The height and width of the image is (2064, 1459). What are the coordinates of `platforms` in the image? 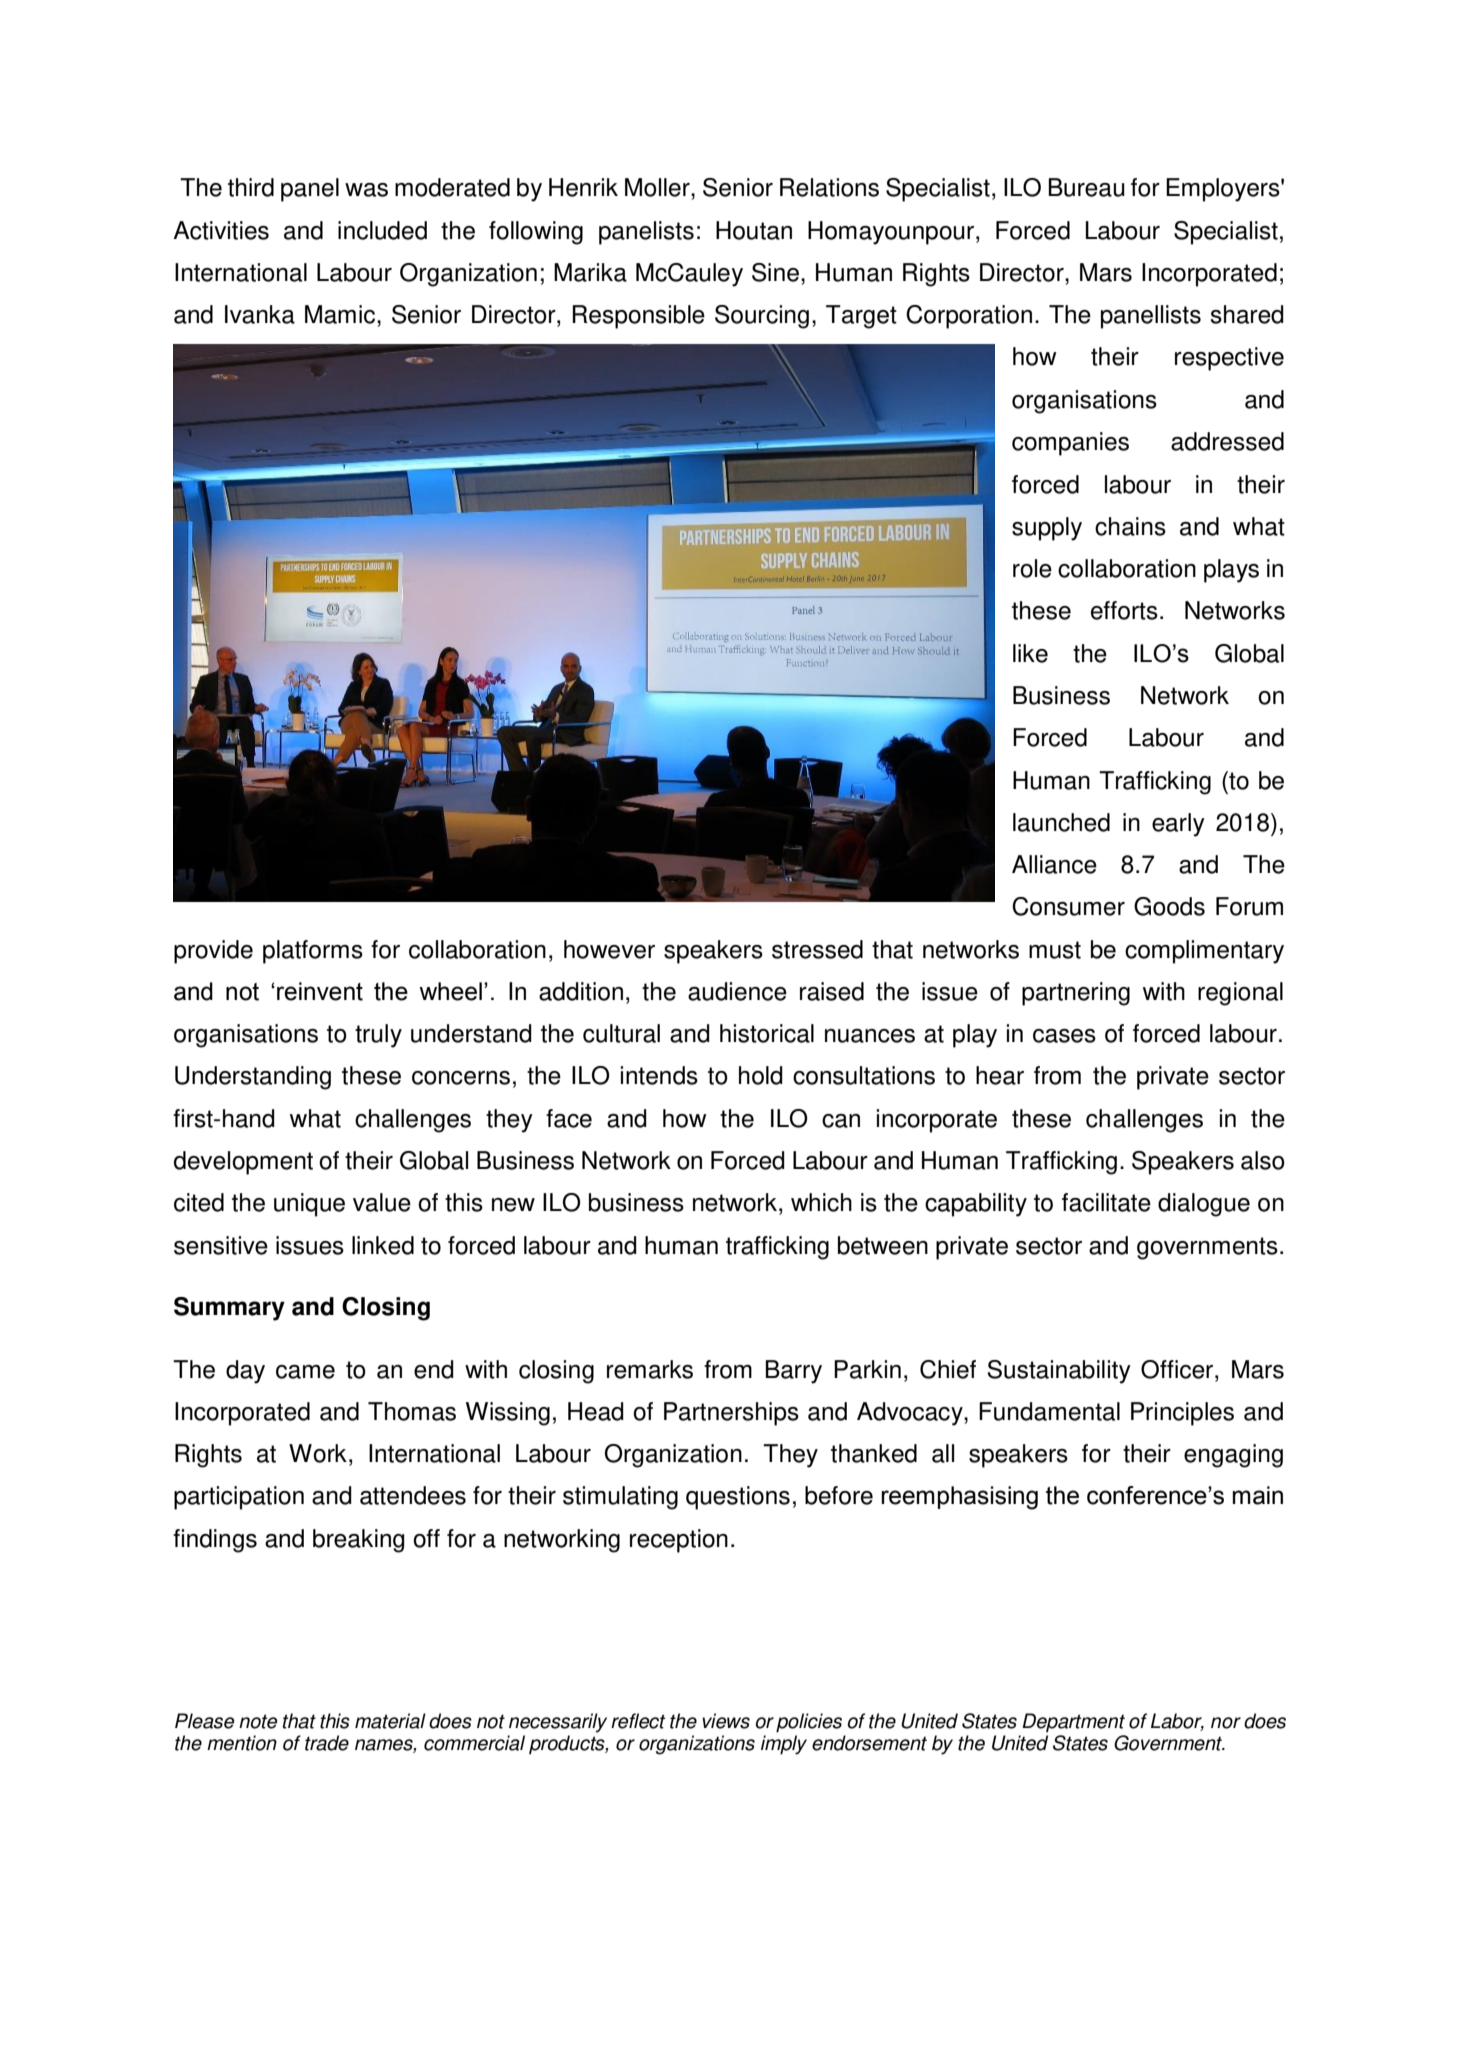 It's located at (313, 952).
